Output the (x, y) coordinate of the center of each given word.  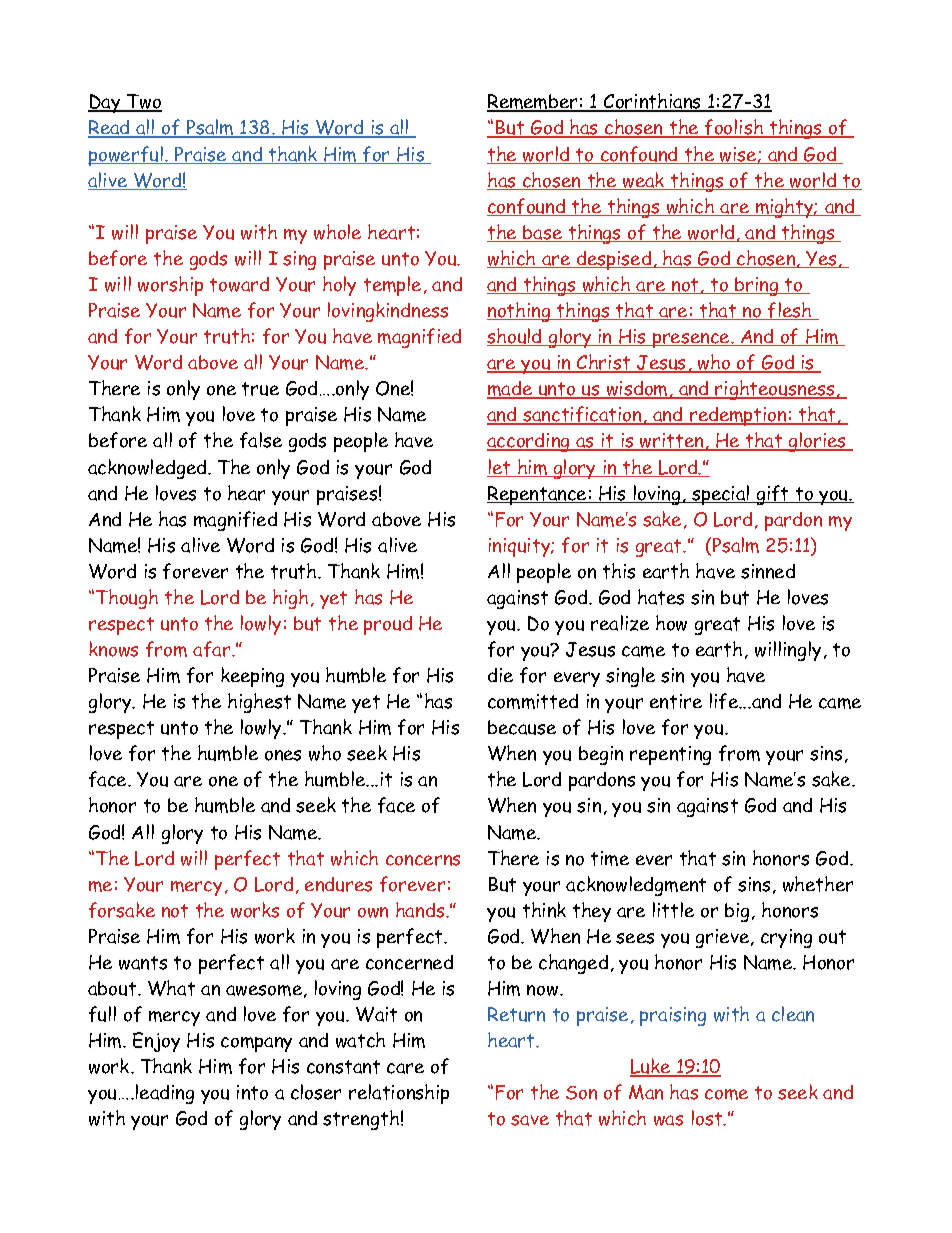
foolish (734, 128)
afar (213, 649)
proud (388, 625)
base (543, 233)
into (252, 1092)
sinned (768, 571)
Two (143, 103)
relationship (399, 1094)
